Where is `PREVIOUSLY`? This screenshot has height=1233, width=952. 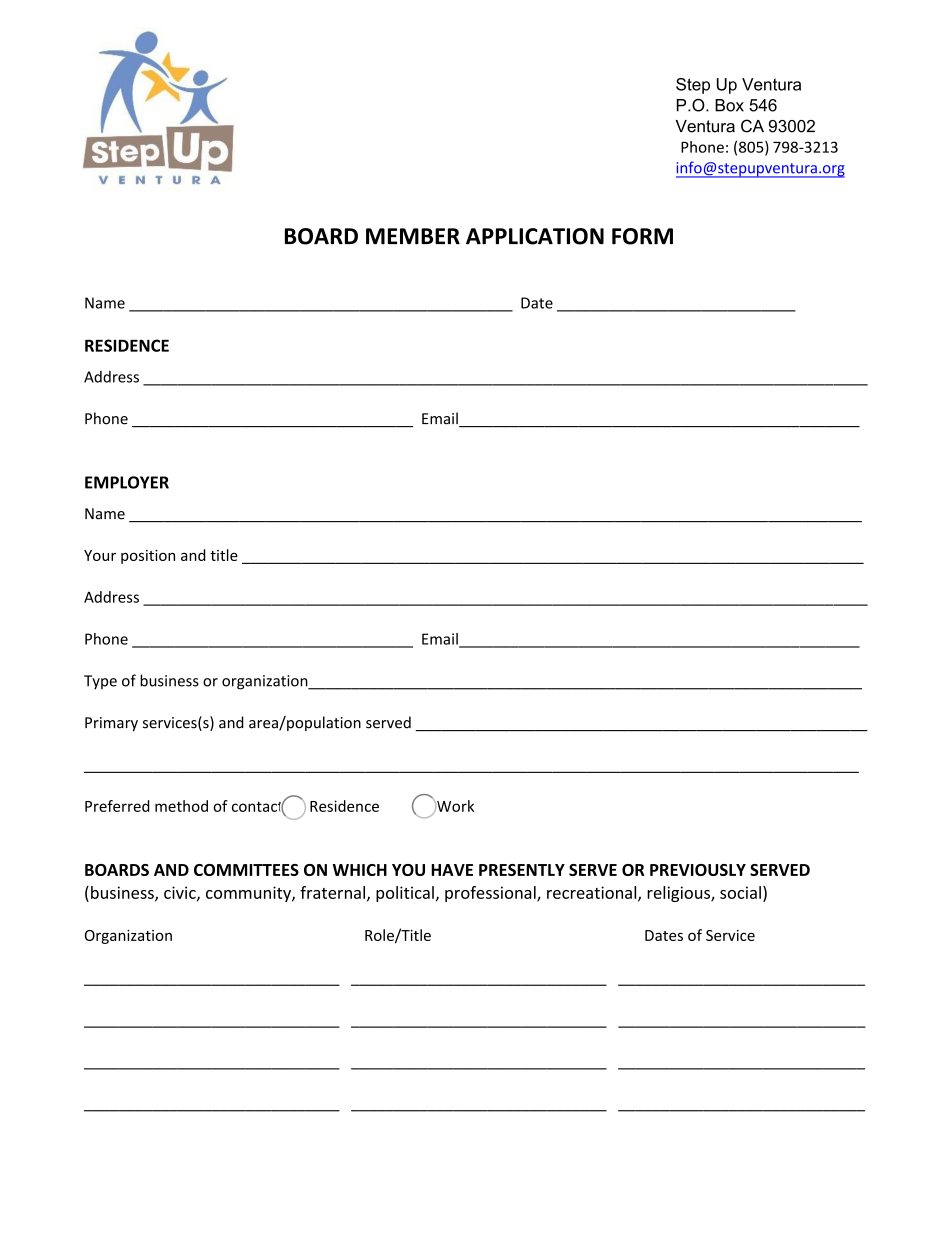 PREVIOUSLY is located at coordinates (698, 870).
